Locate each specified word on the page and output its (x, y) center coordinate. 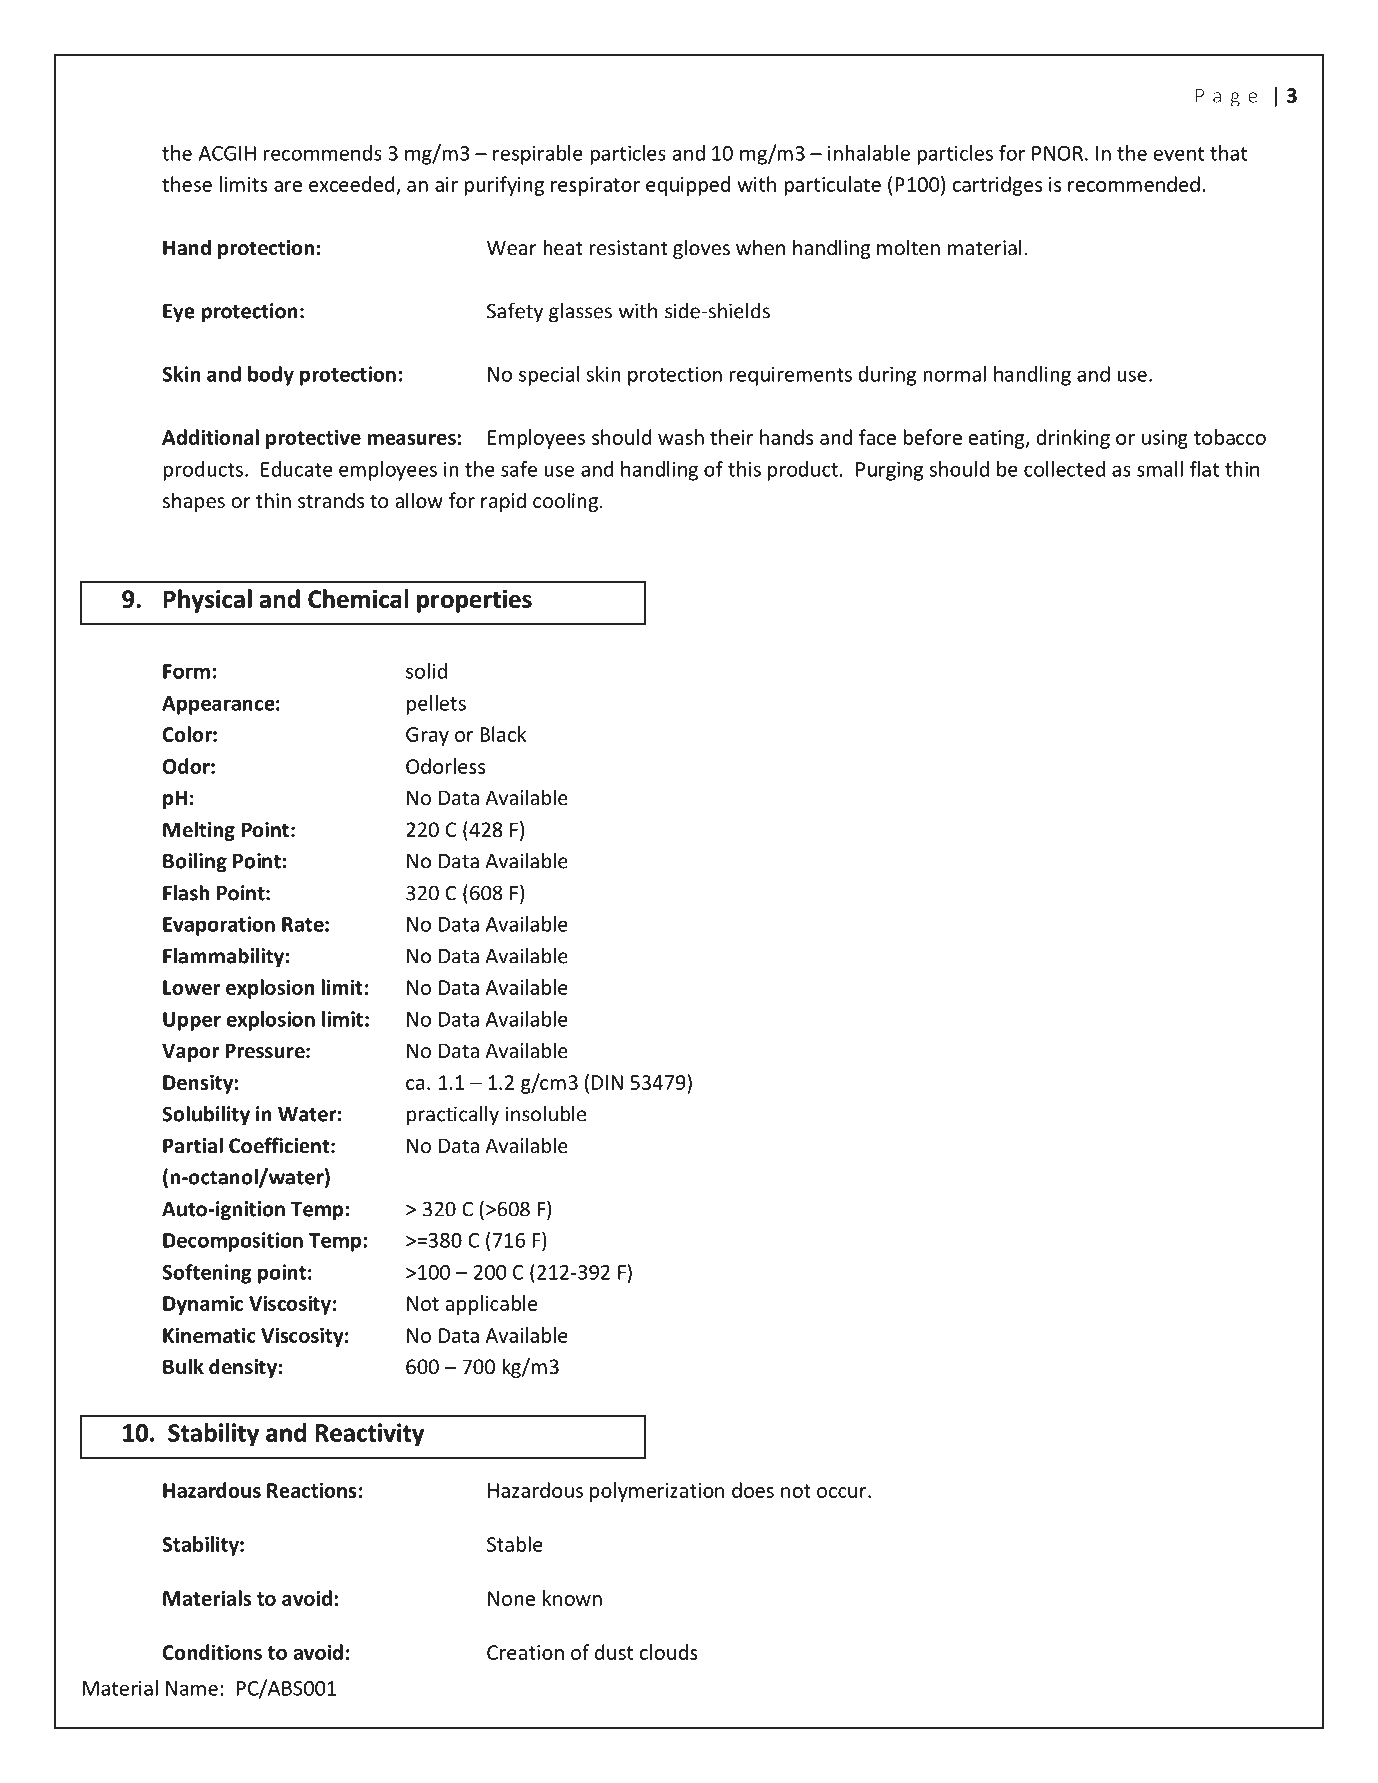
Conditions (212, 1652)
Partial (193, 1145)
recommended (1134, 184)
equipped (688, 186)
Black (503, 734)
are (288, 186)
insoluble (545, 1114)
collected (1064, 469)
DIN (607, 1082)
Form (186, 671)
